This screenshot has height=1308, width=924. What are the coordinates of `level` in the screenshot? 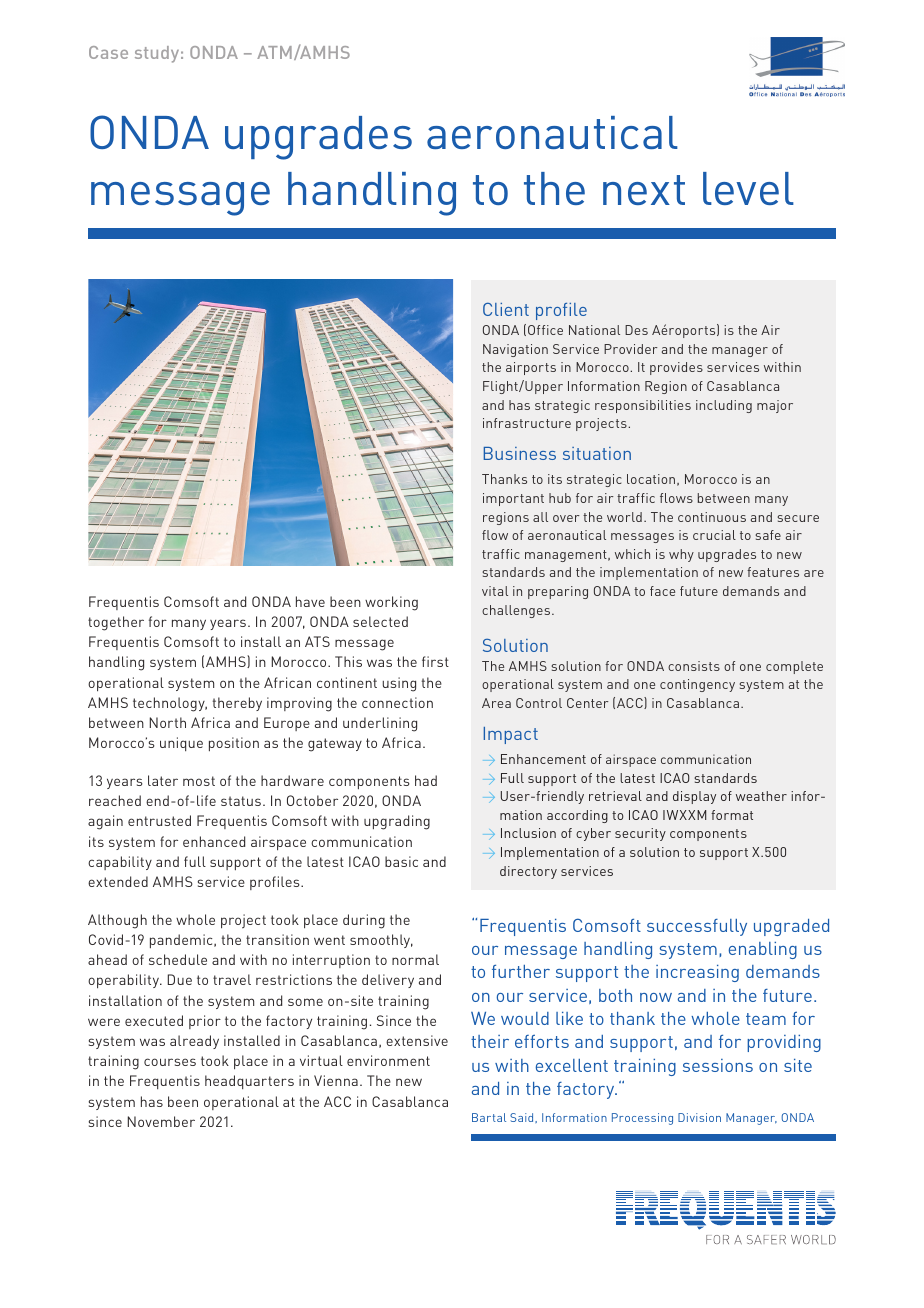 It's located at (748, 188).
